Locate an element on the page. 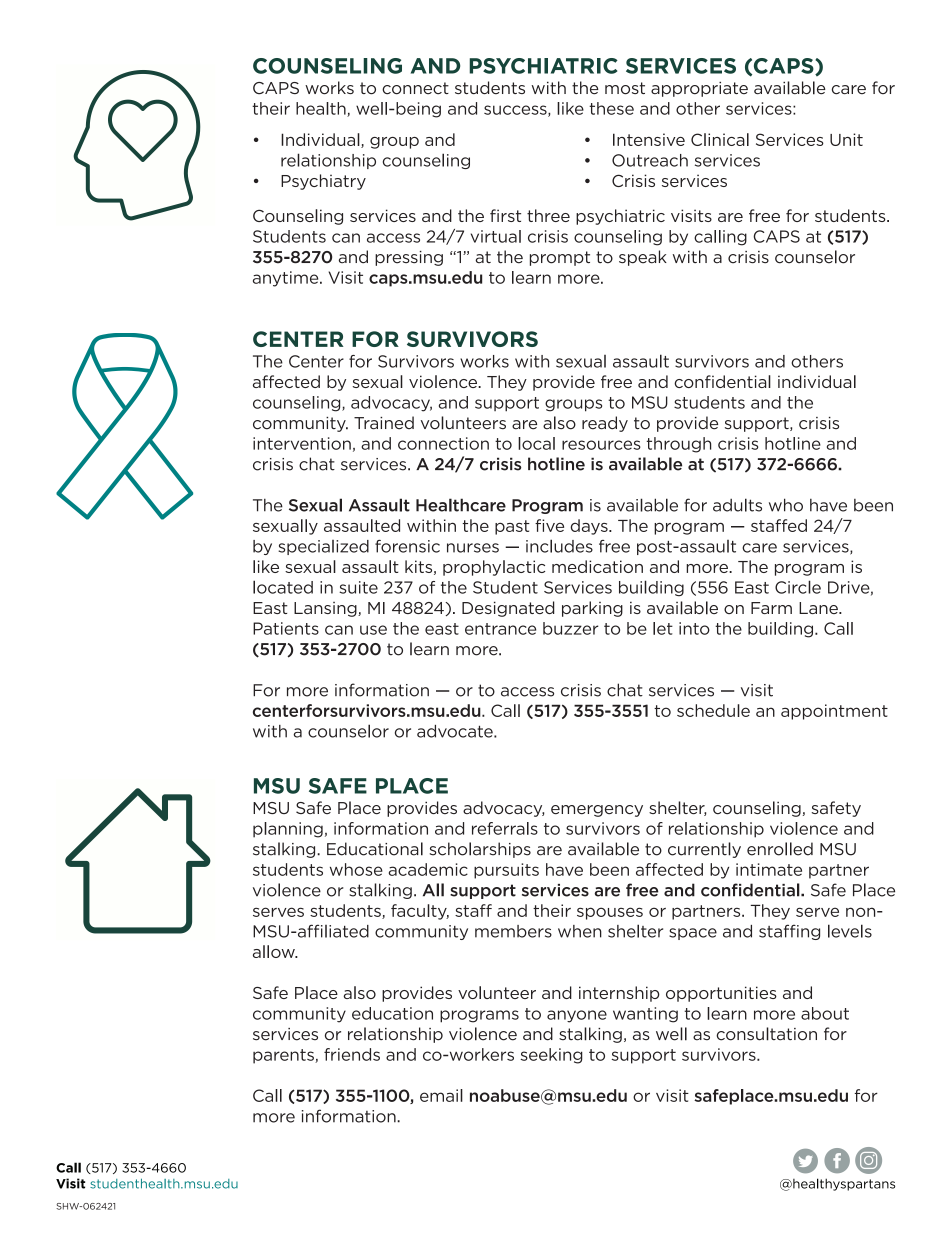 This document has height=1233, width=952. seeking is located at coordinates (551, 1056).
